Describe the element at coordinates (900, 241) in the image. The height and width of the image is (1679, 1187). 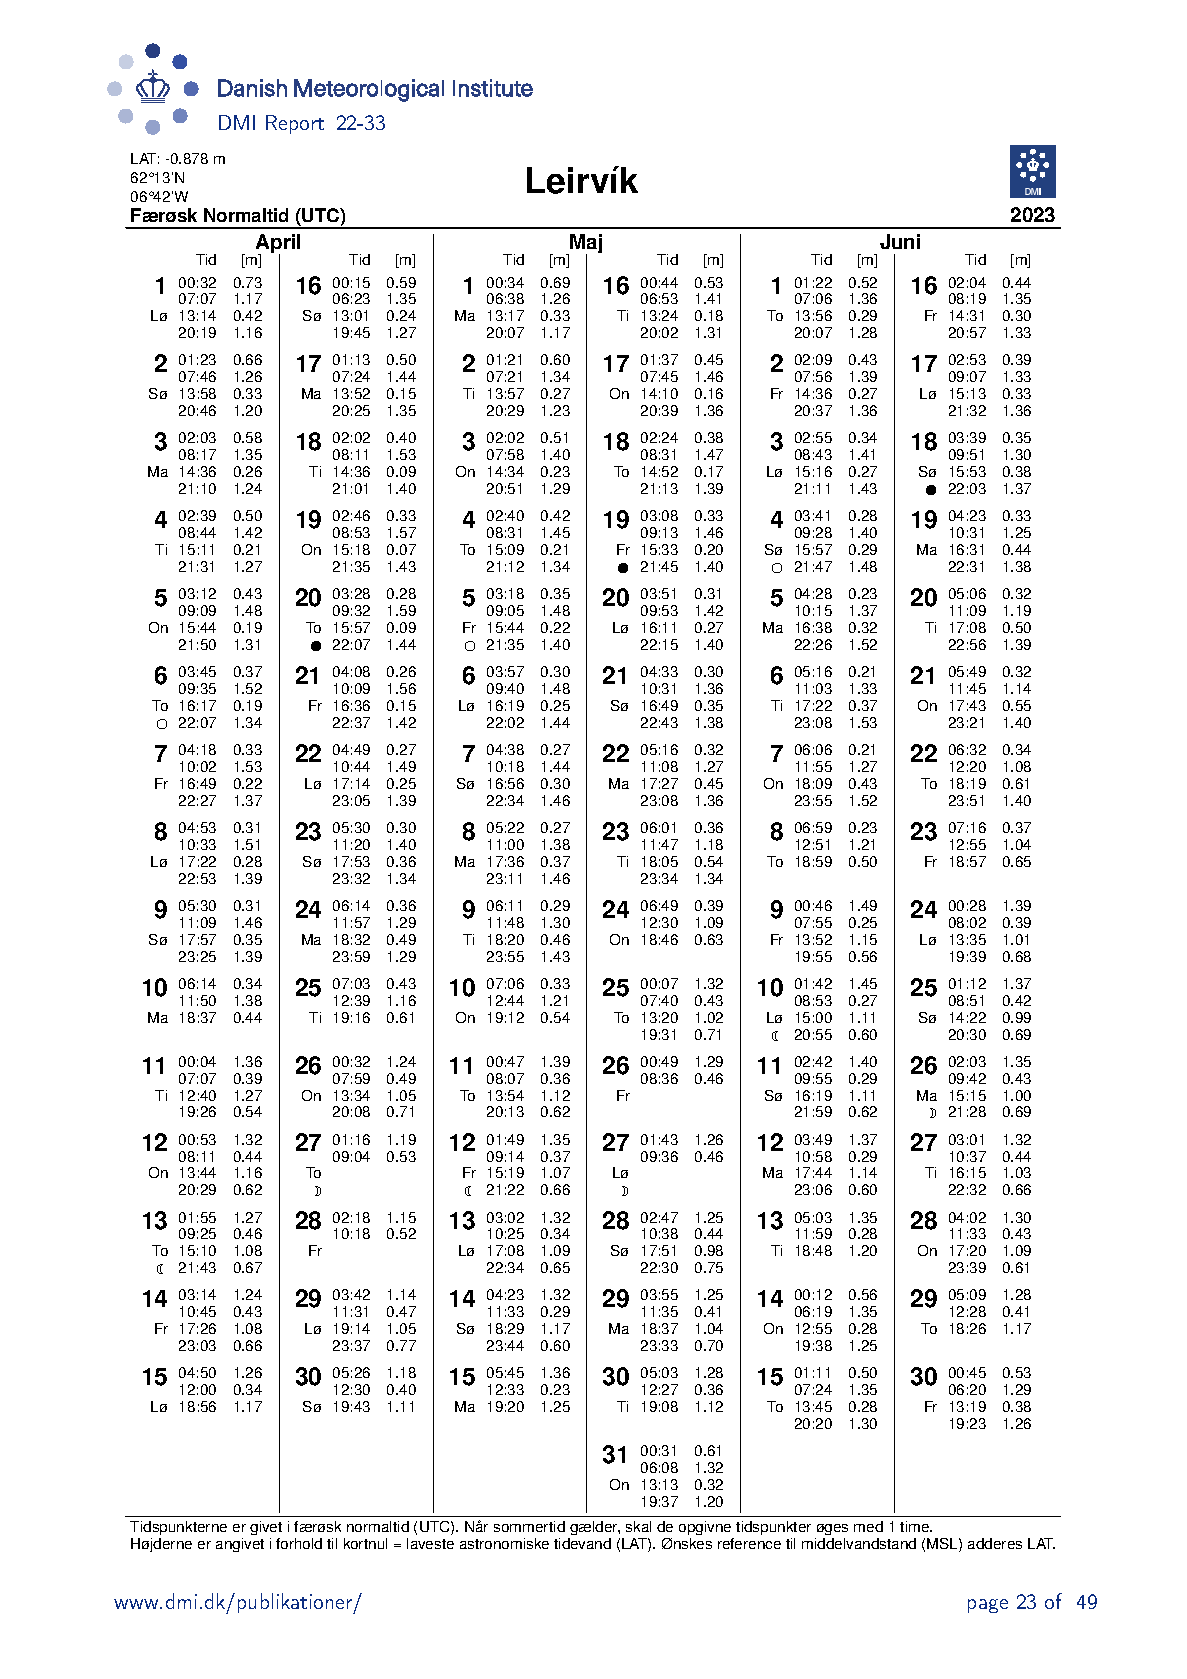
I see `Juni` at that location.
